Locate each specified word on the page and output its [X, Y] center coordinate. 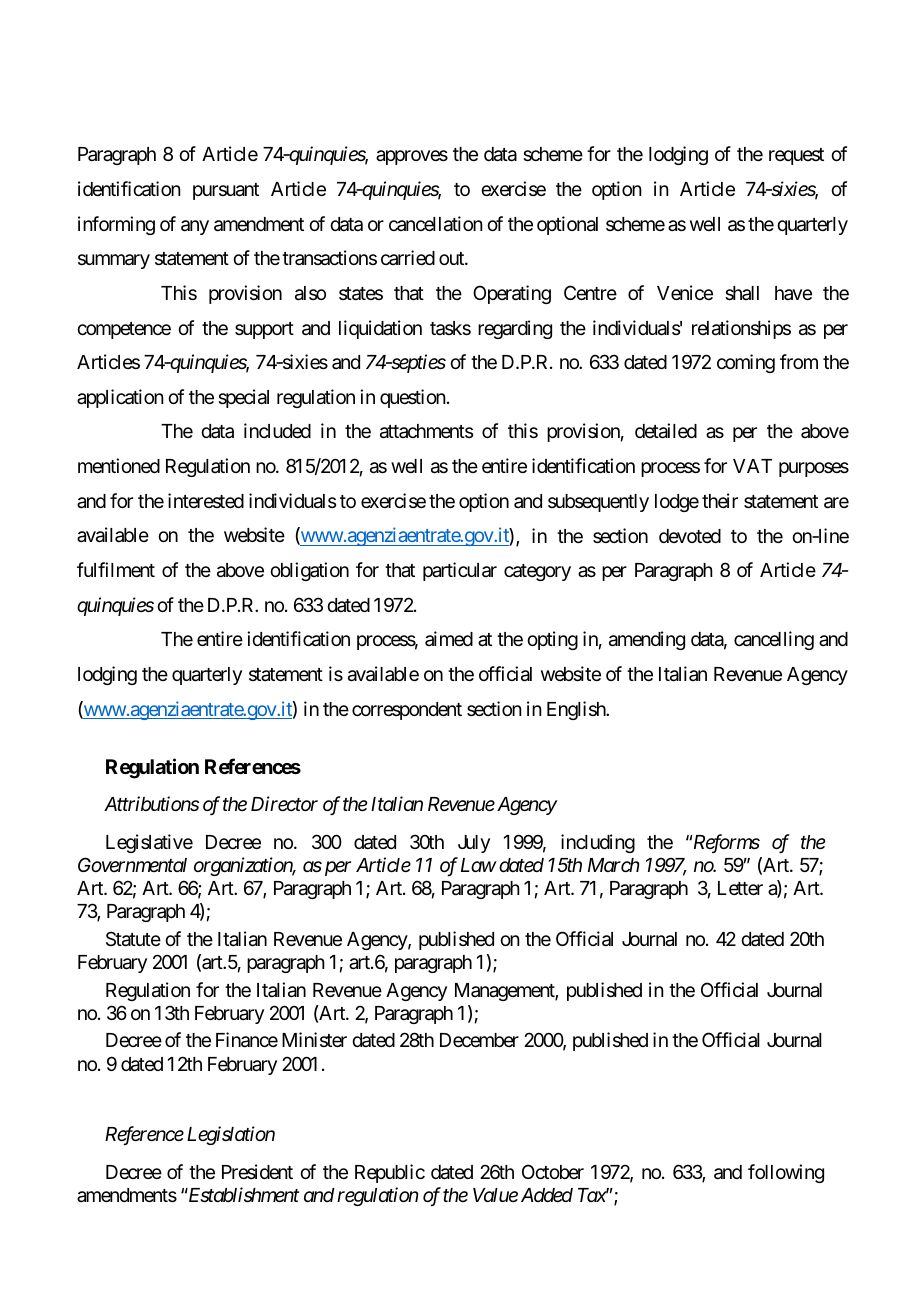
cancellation [436, 224]
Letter [740, 888]
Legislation [231, 1135]
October [553, 1171]
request [796, 156]
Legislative [149, 843]
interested [206, 500]
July [474, 844]
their [720, 500]
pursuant [226, 191]
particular [460, 571]
